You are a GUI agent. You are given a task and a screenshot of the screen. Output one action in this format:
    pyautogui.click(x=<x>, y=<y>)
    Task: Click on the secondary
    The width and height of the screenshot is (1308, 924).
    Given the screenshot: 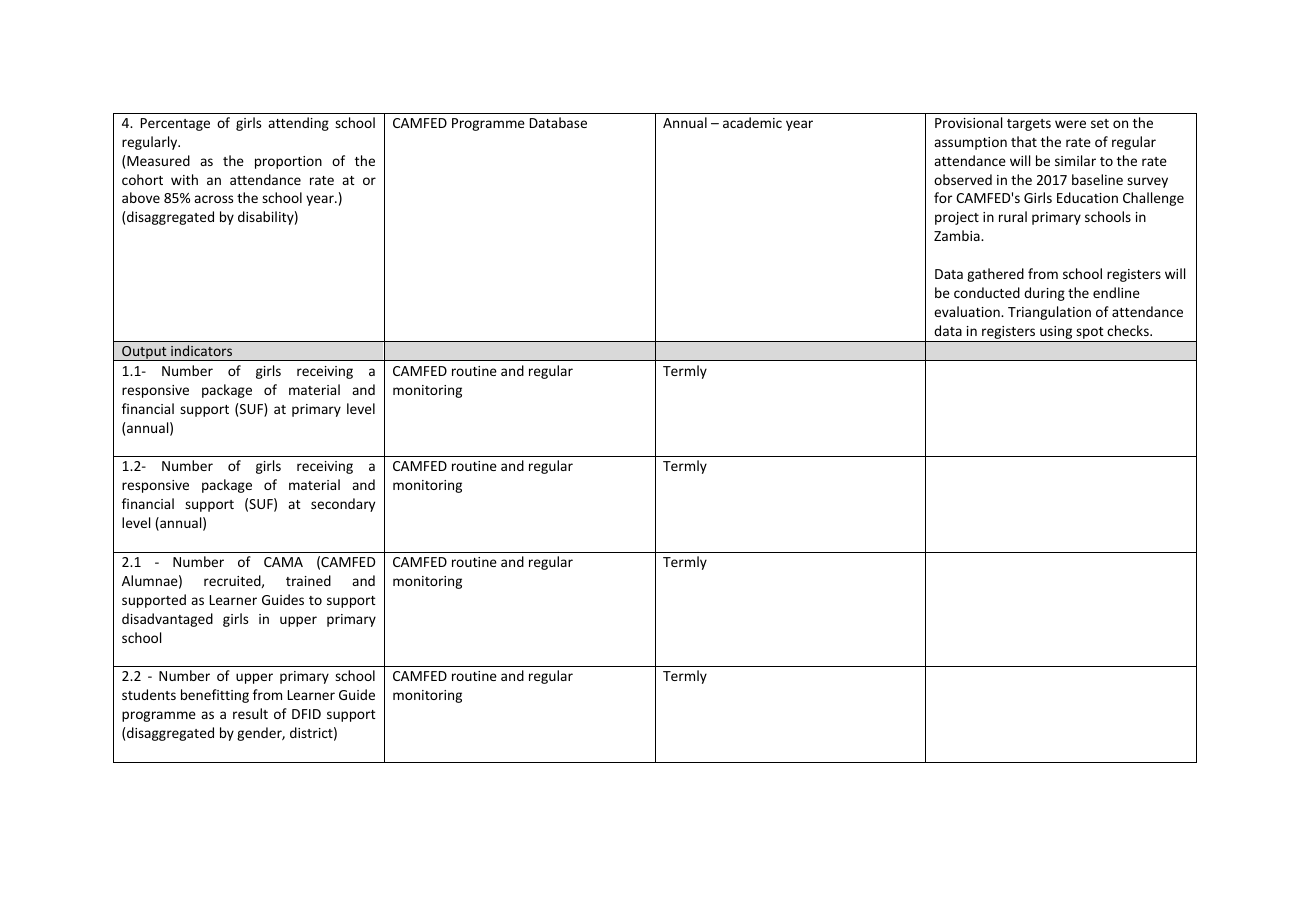 What is the action you would take?
    pyautogui.click(x=343, y=505)
